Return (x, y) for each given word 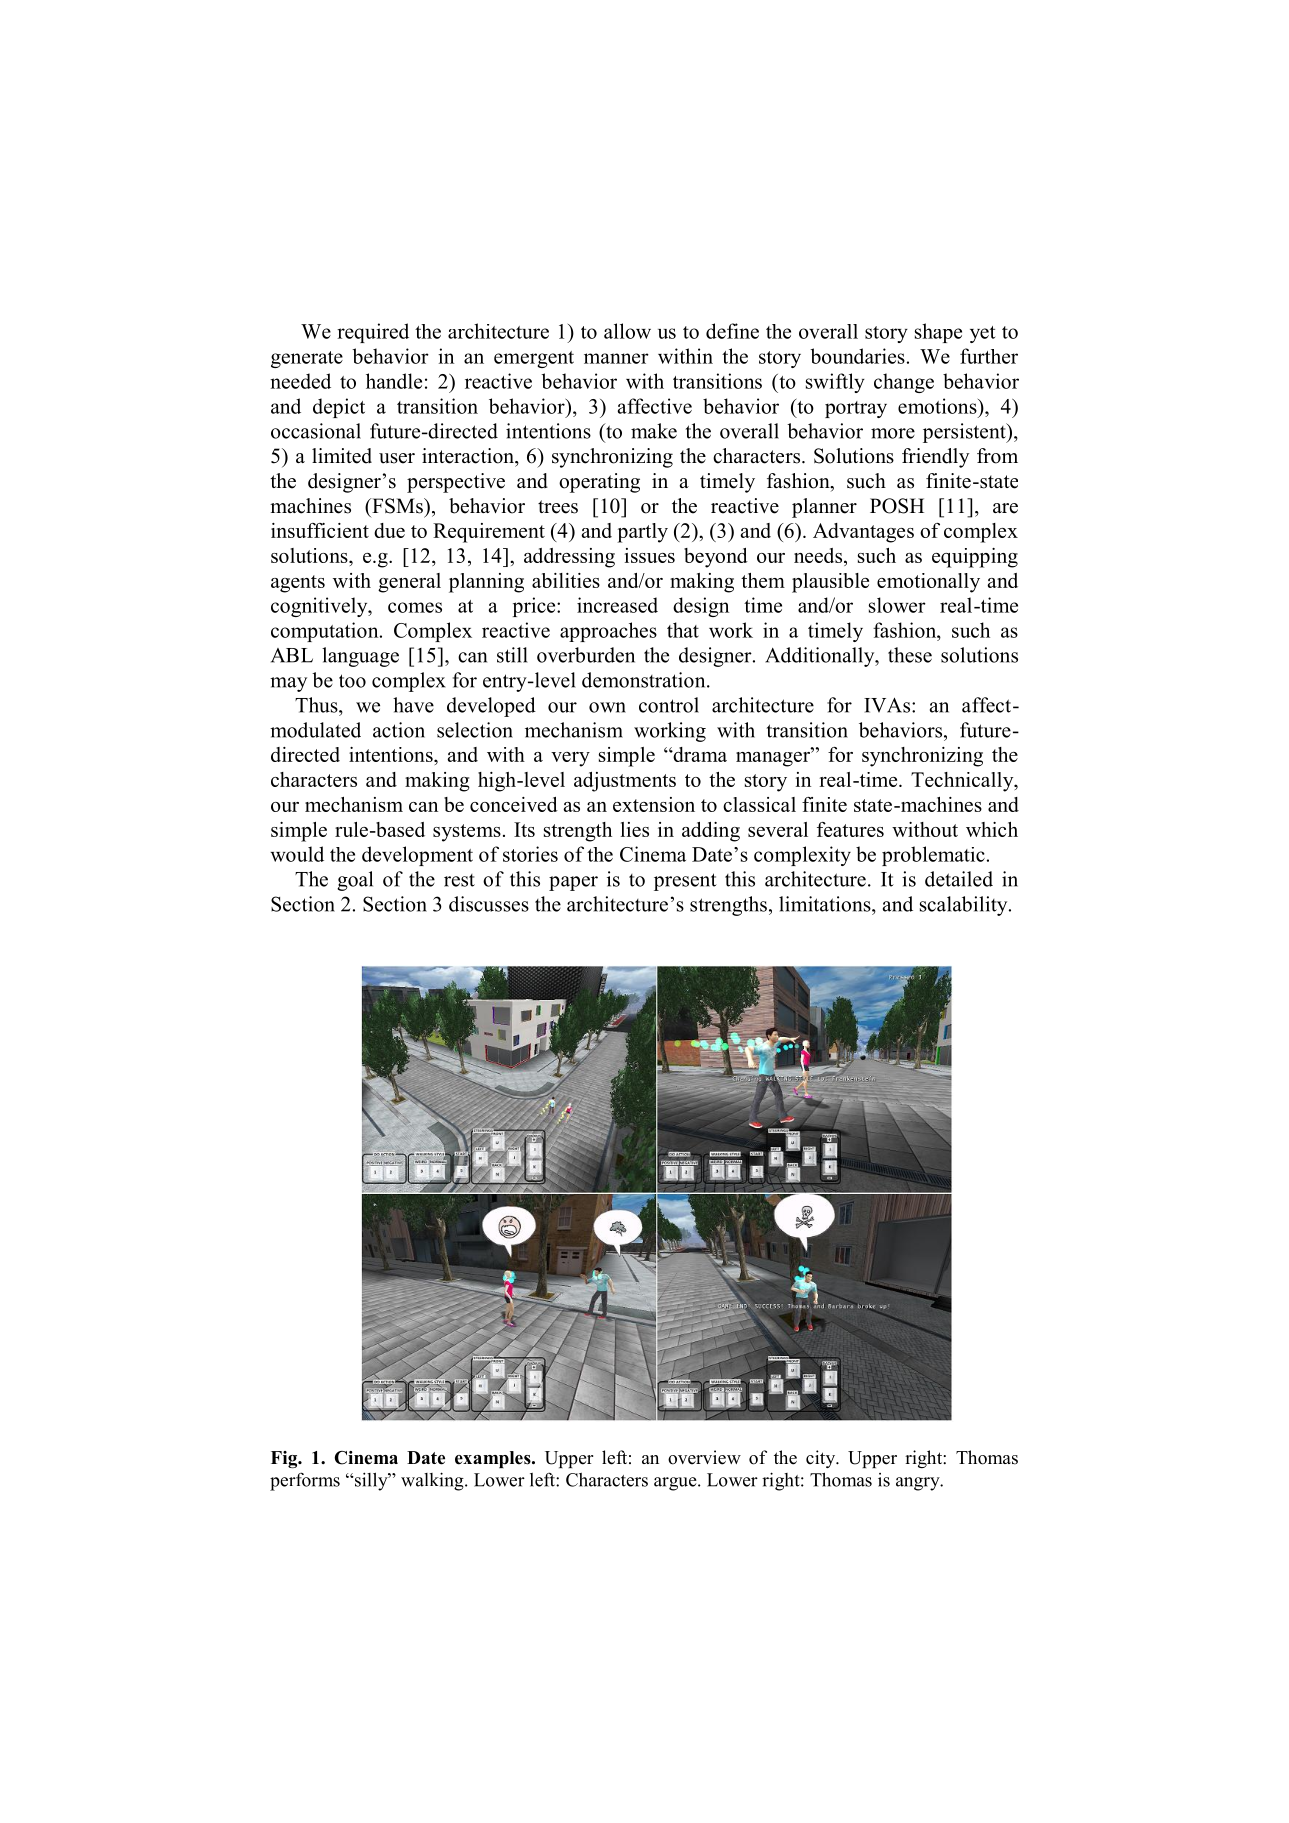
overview (704, 1457)
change (904, 383)
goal (355, 881)
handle (394, 381)
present (685, 882)
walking (433, 1481)
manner (616, 358)
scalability (965, 906)
